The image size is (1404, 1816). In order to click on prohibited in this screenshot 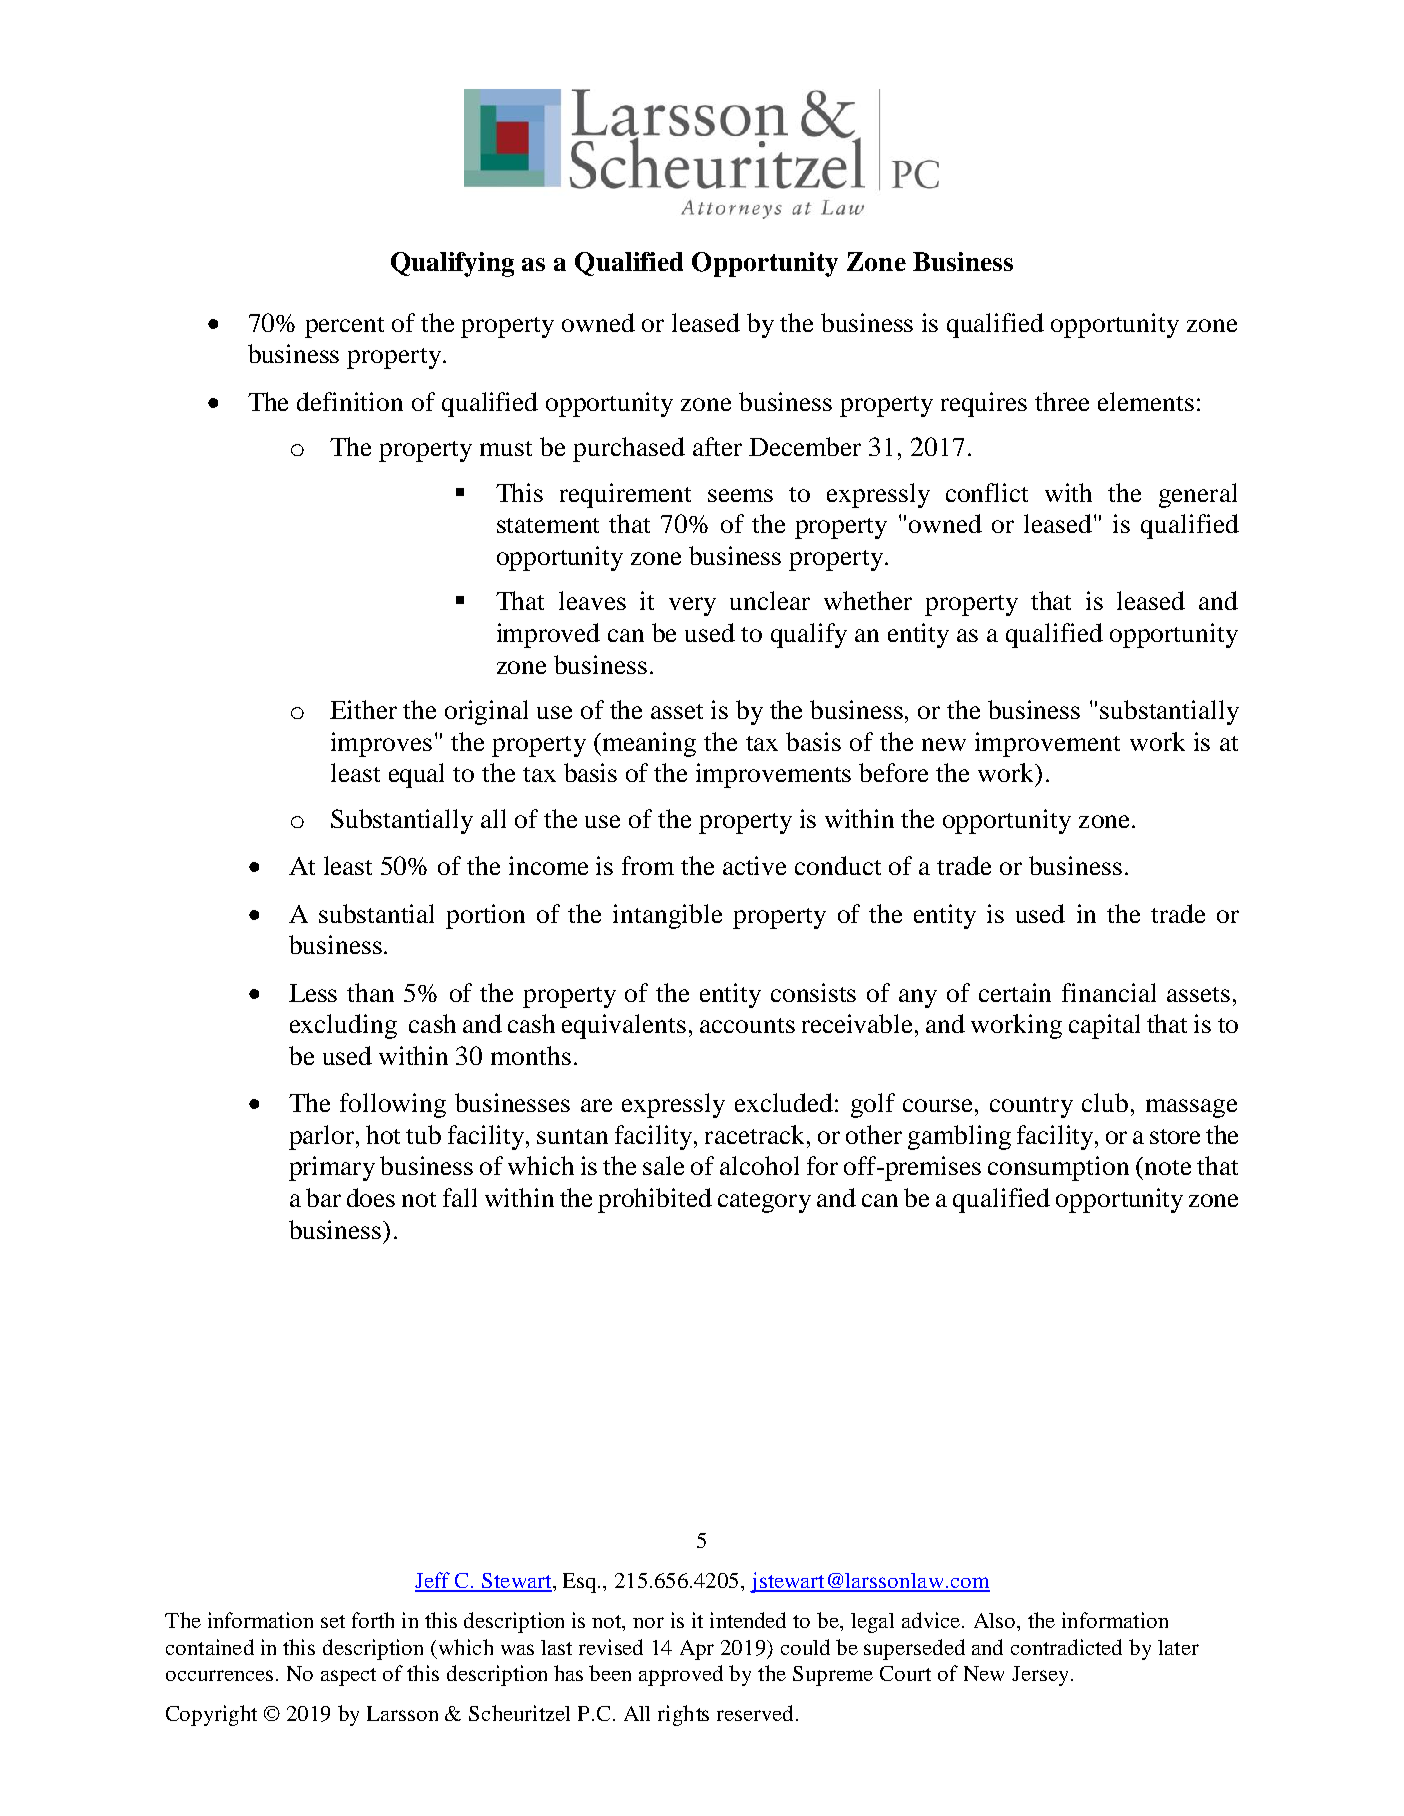, I will do `click(655, 1200)`.
